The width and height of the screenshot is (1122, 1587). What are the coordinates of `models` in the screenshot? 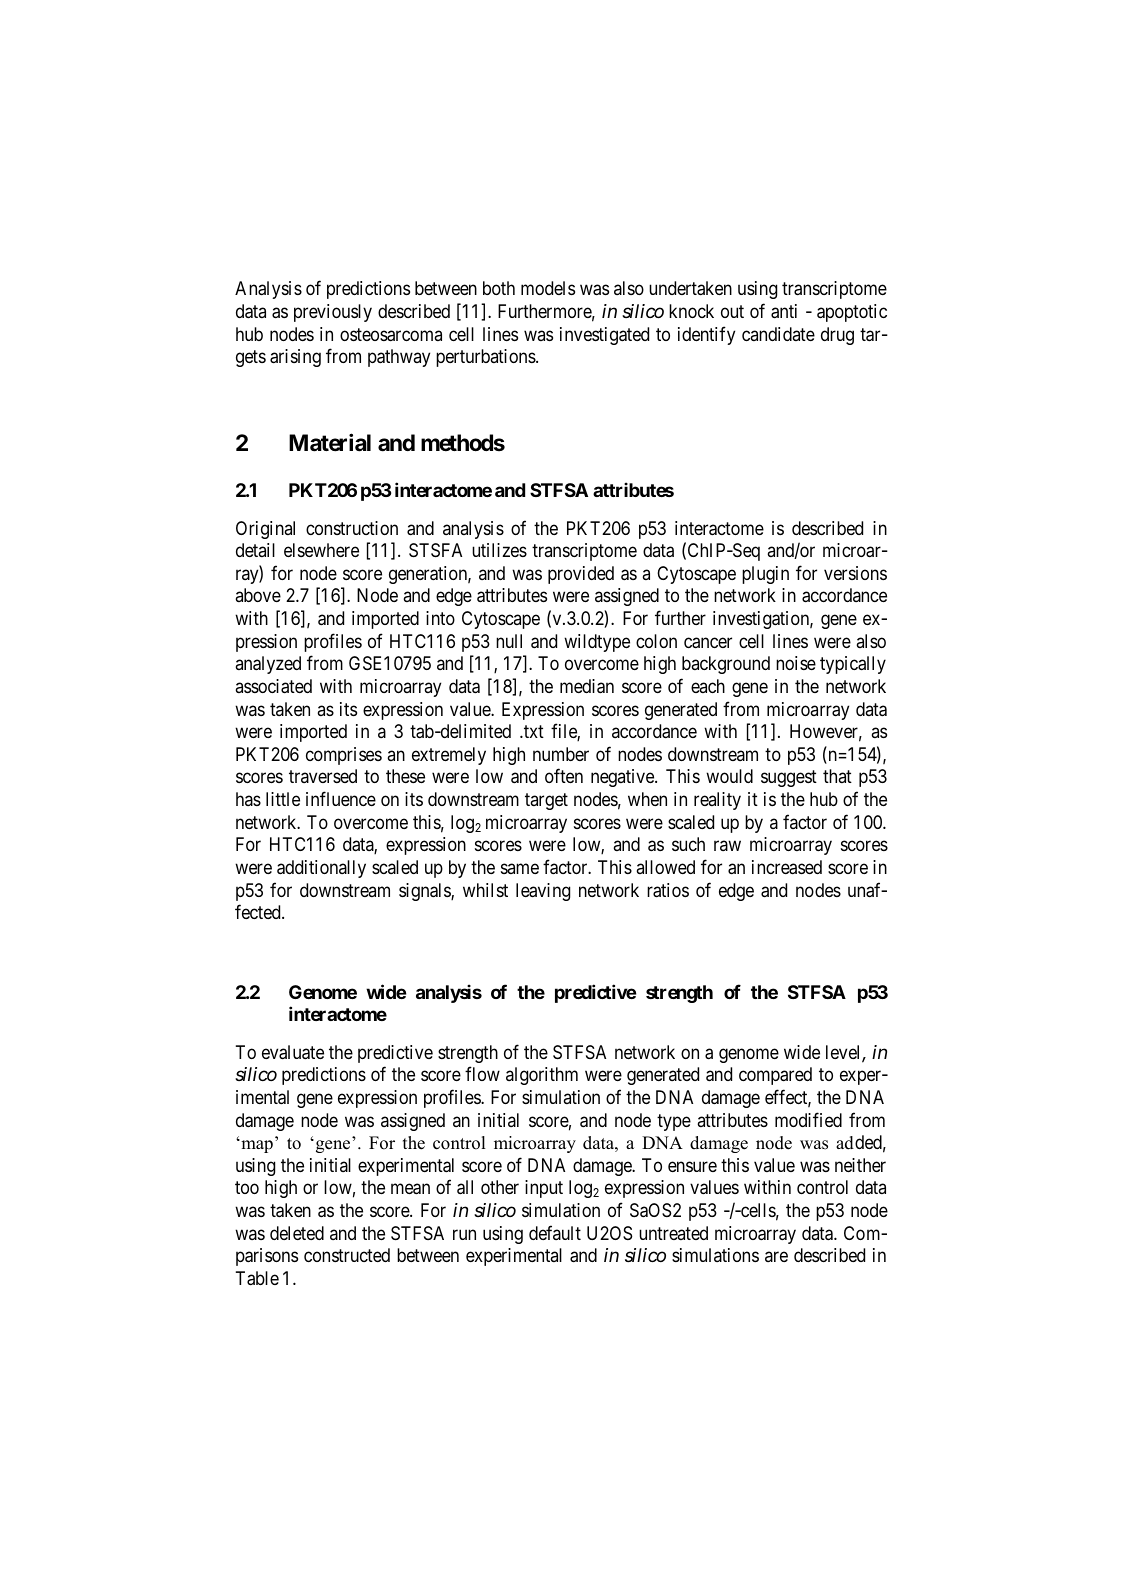 It's located at (548, 288).
